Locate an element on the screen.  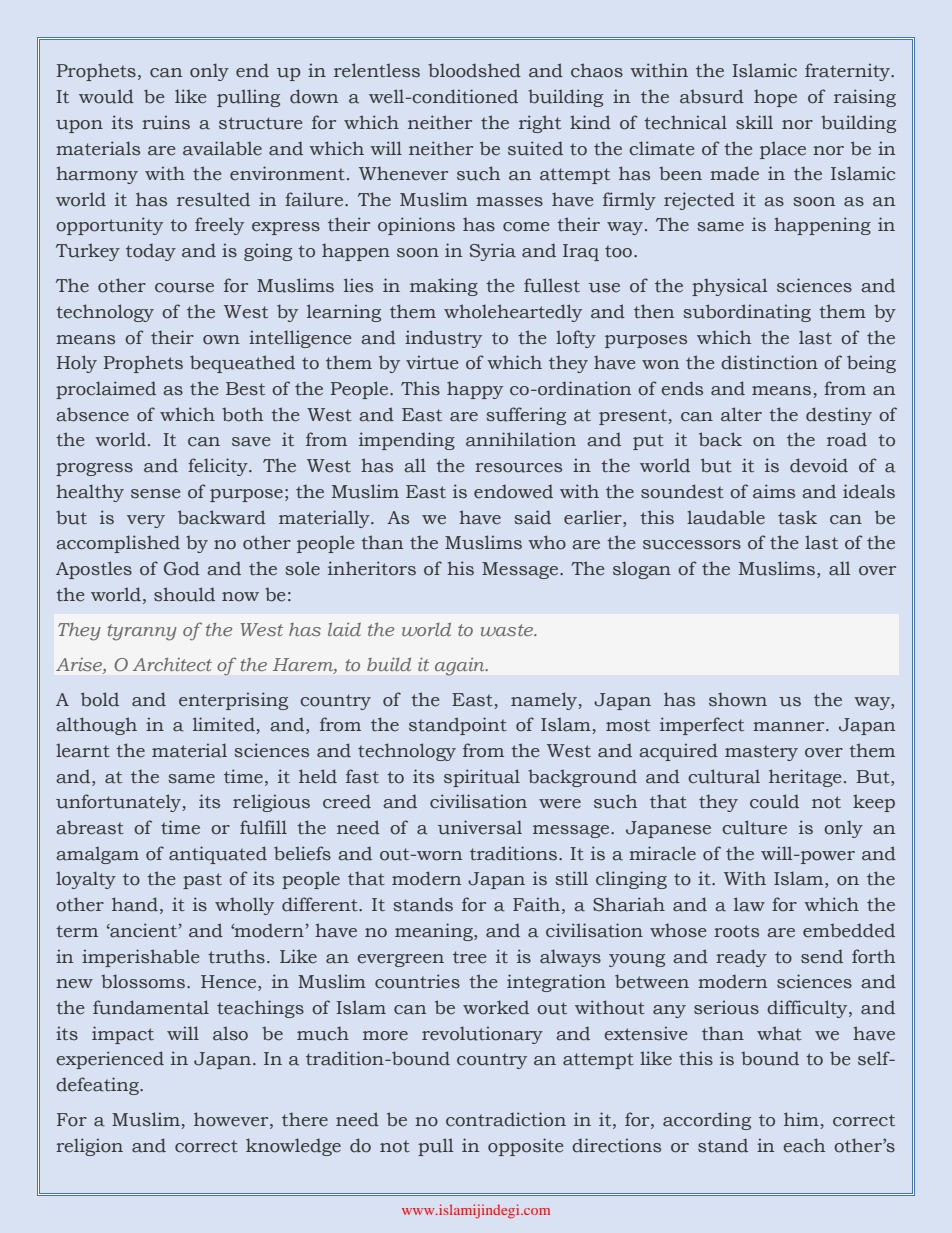
bloodshed is located at coordinates (474, 70).
